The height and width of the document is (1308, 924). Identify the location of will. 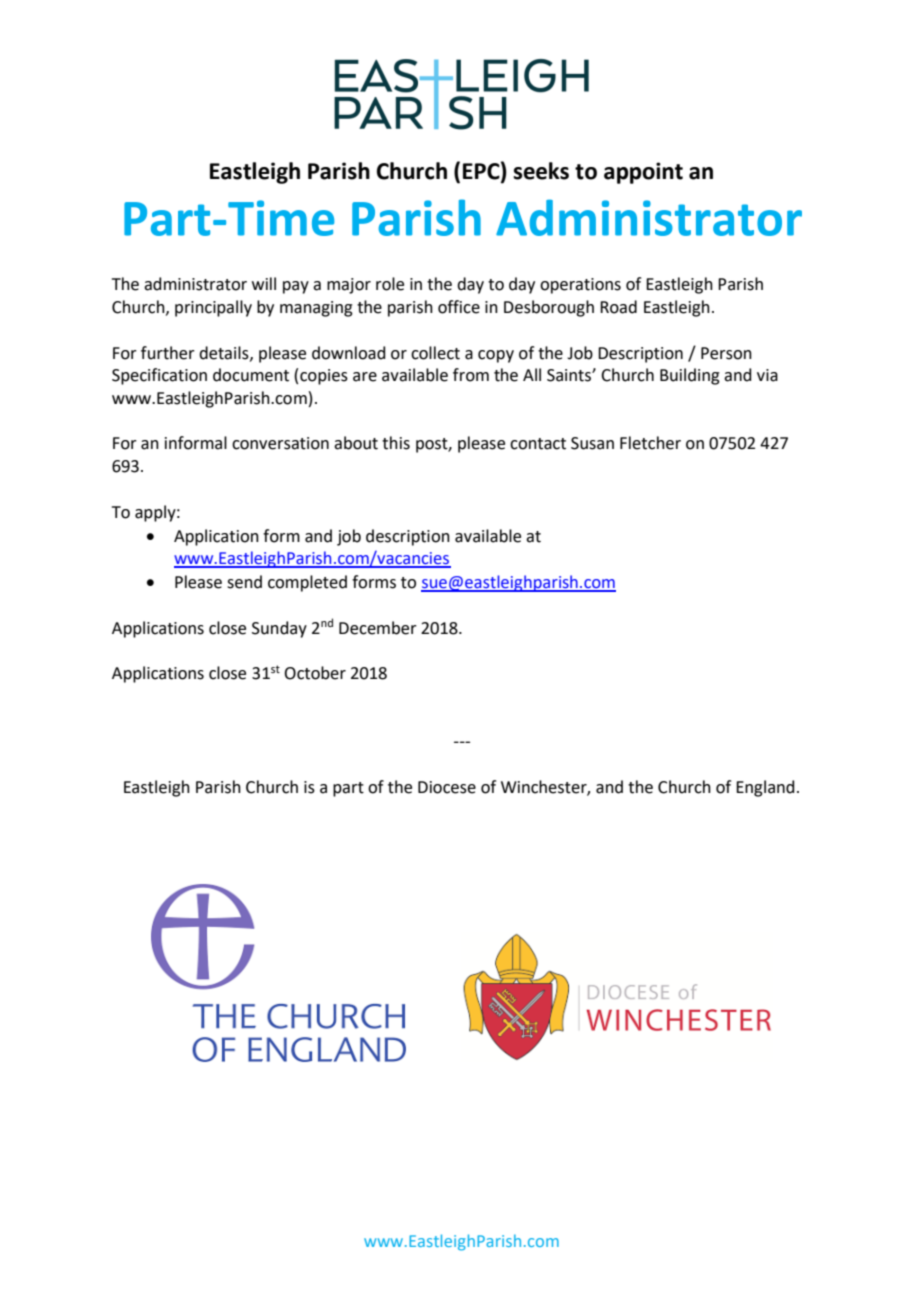
(264, 283).
